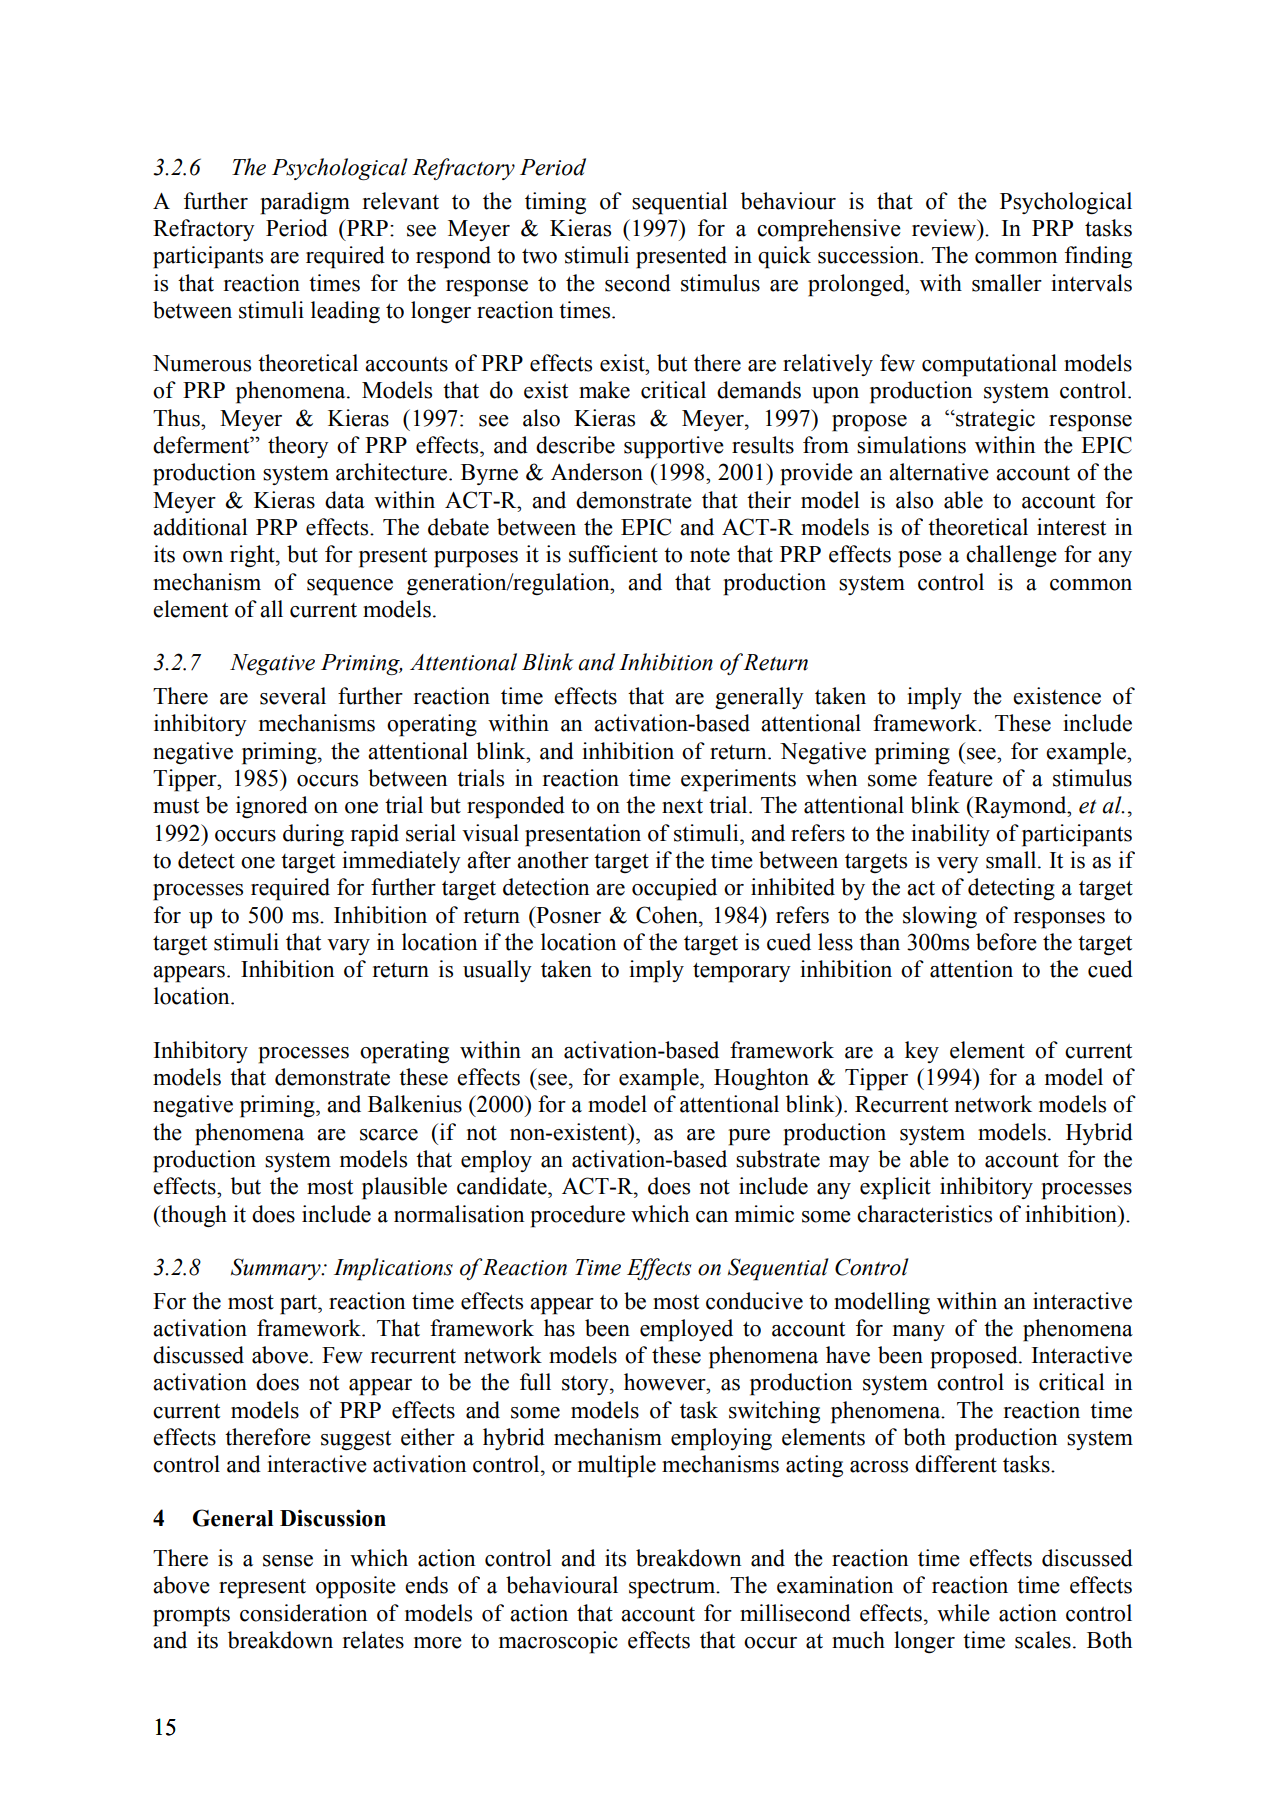  I want to click on Cohen, so click(668, 915).
